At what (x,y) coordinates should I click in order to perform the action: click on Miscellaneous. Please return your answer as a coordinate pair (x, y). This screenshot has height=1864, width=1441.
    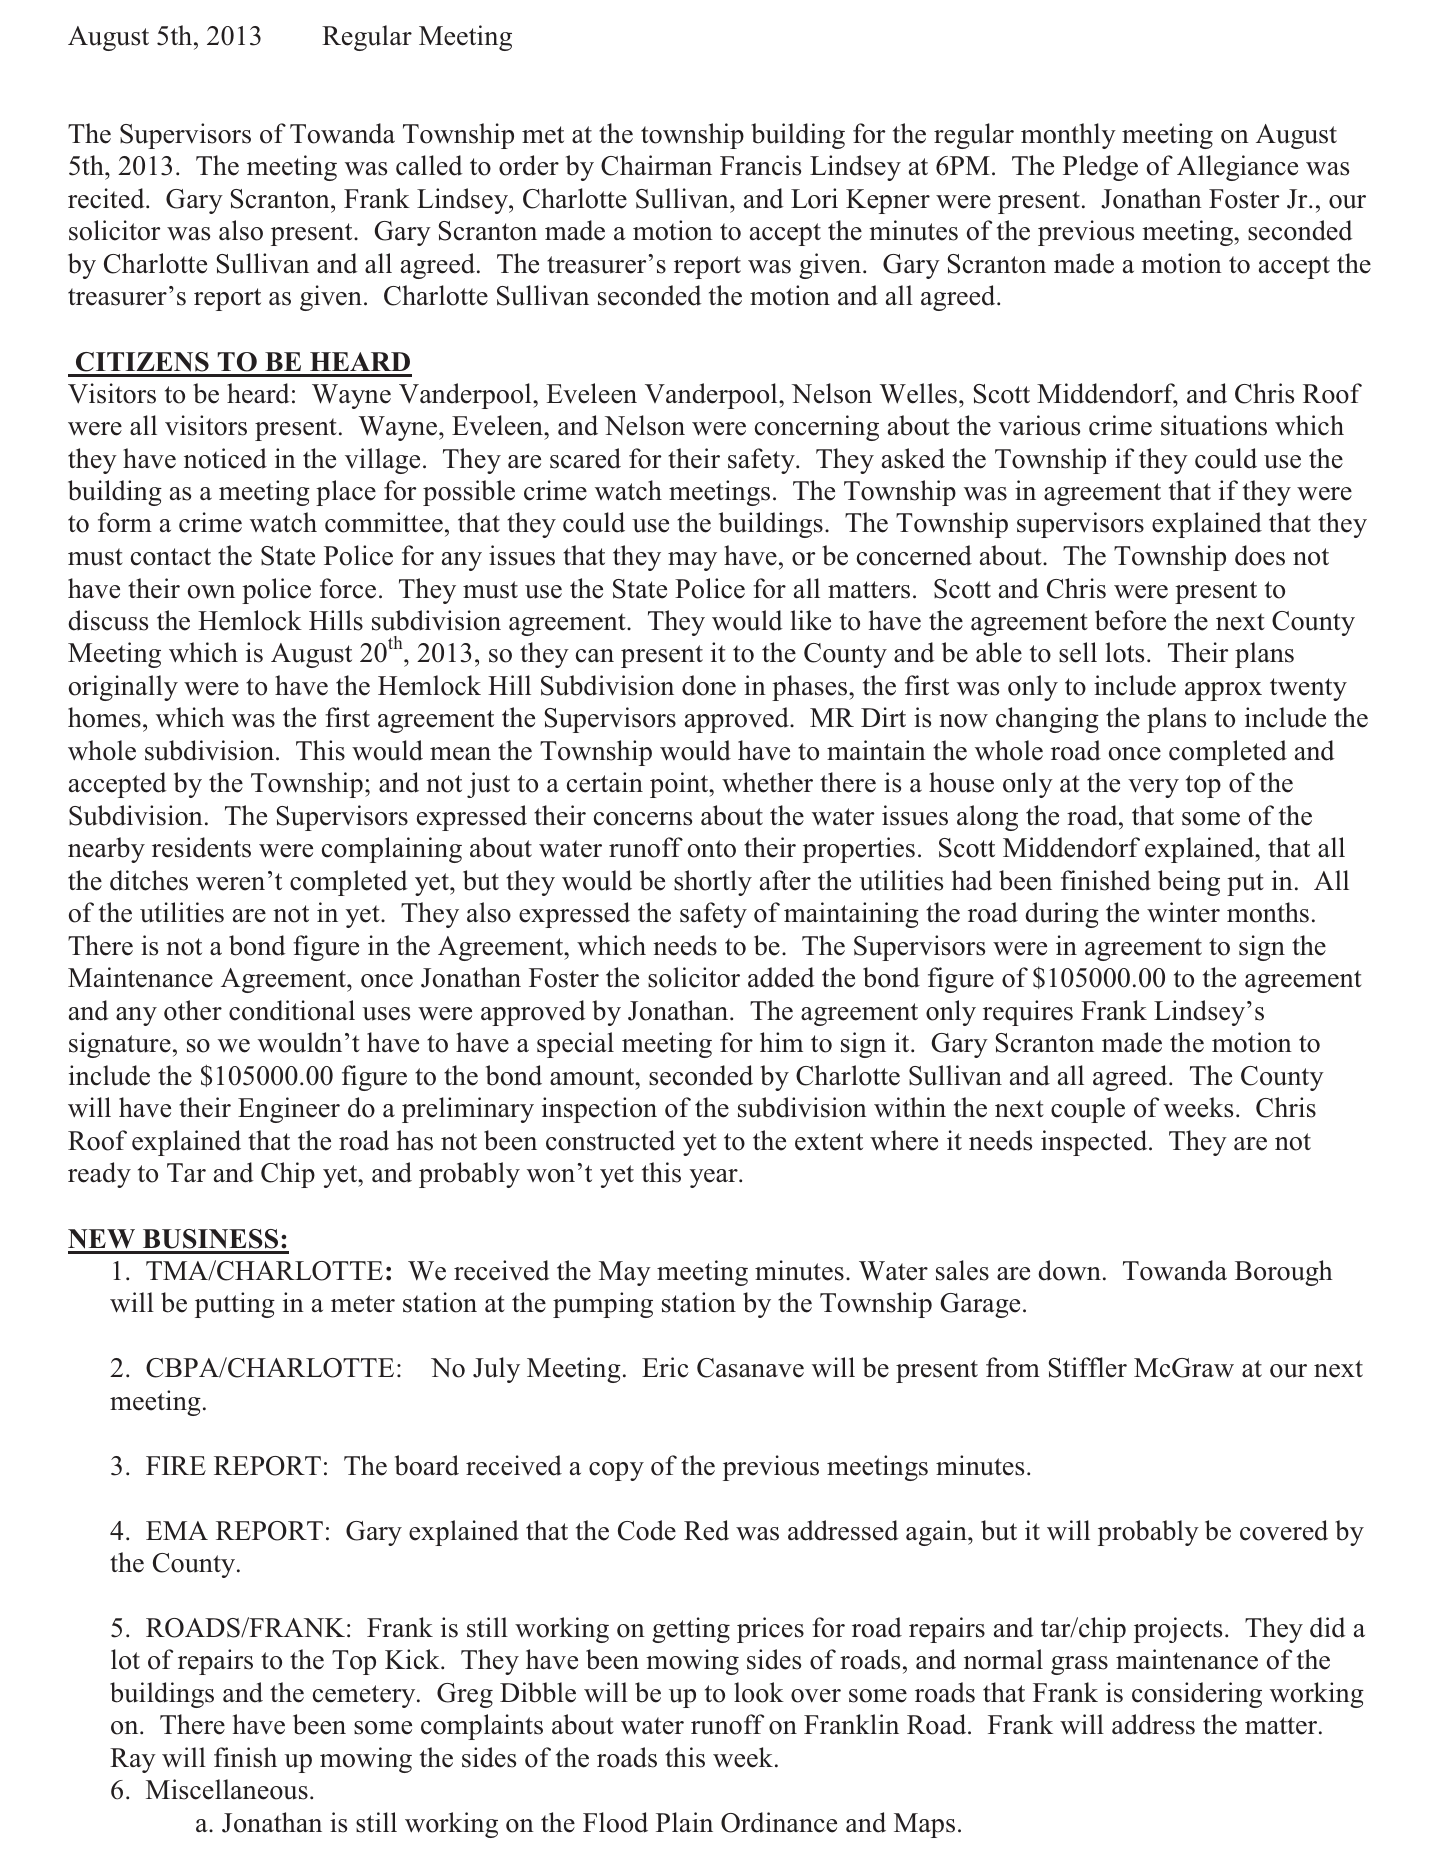
    Looking at the image, I should click on (227, 1789).
